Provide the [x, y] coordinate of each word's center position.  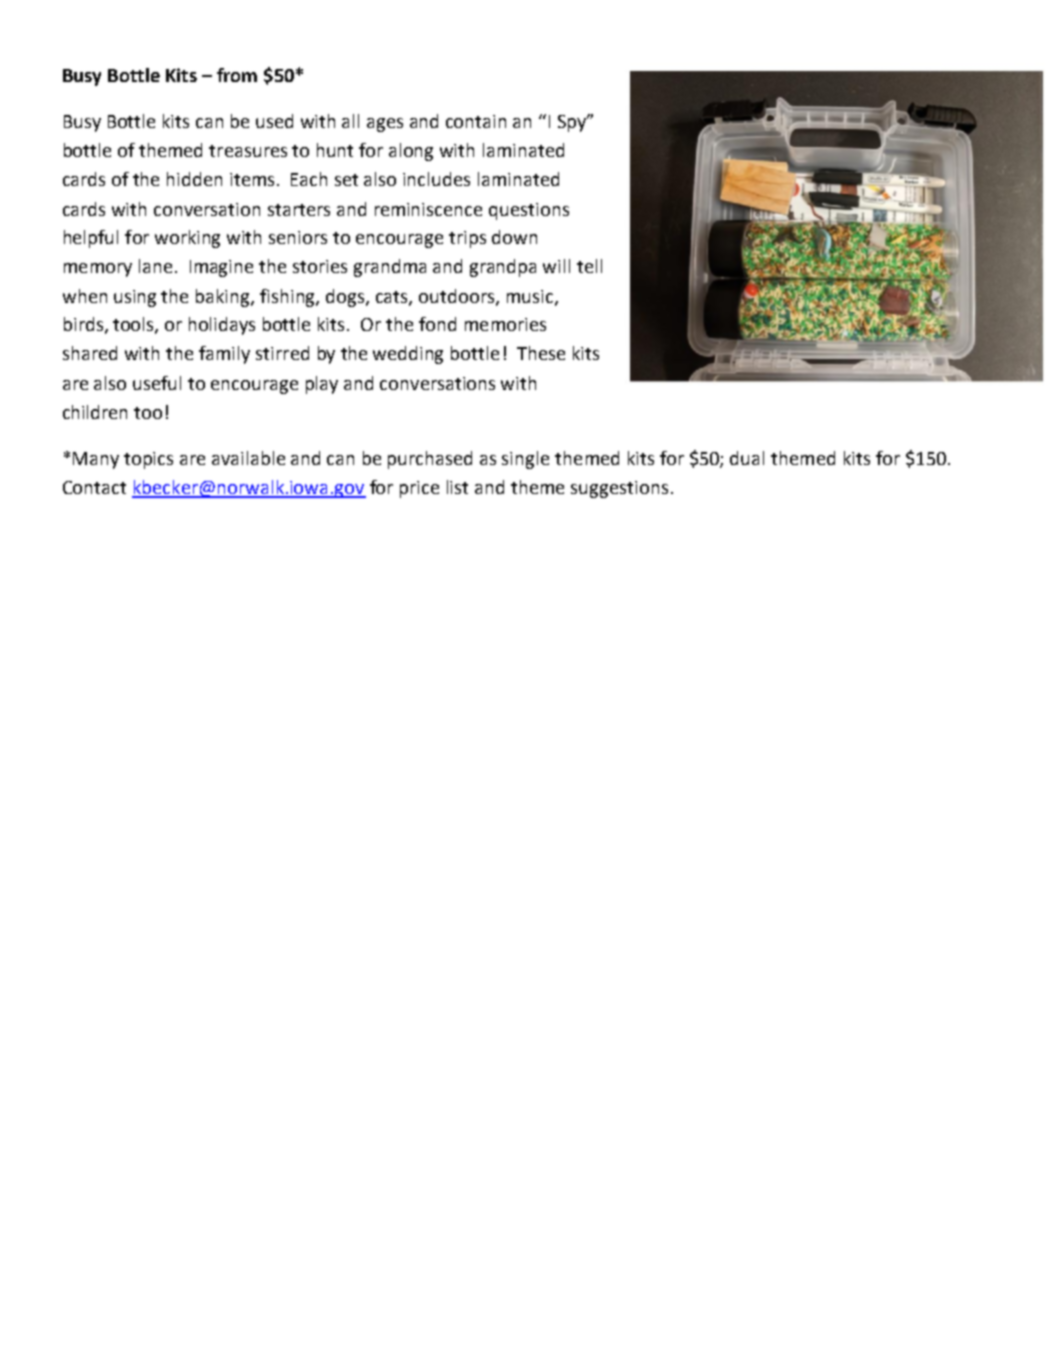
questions [529, 211]
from [237, 75]
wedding [408, 355]
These [541, 353]
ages [385, 125]
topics [148, 460]
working [187, 239]
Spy [573, 123]
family [224, 355]
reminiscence [428, 209]
